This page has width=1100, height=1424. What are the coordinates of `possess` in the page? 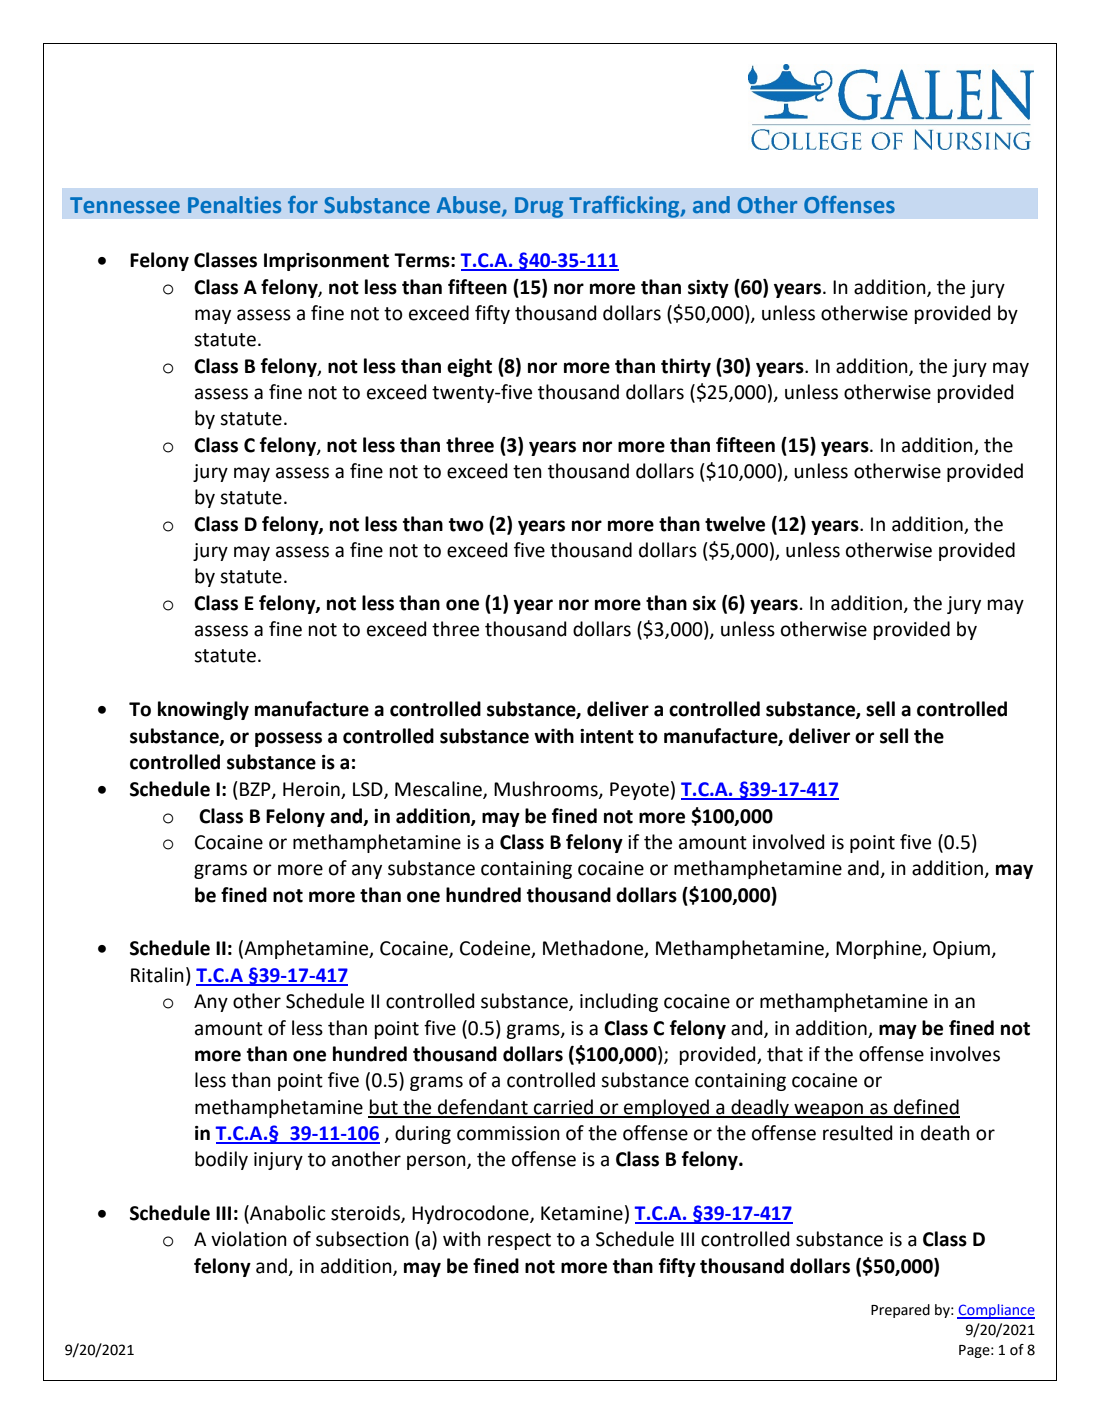 It's located at (288, 739).
